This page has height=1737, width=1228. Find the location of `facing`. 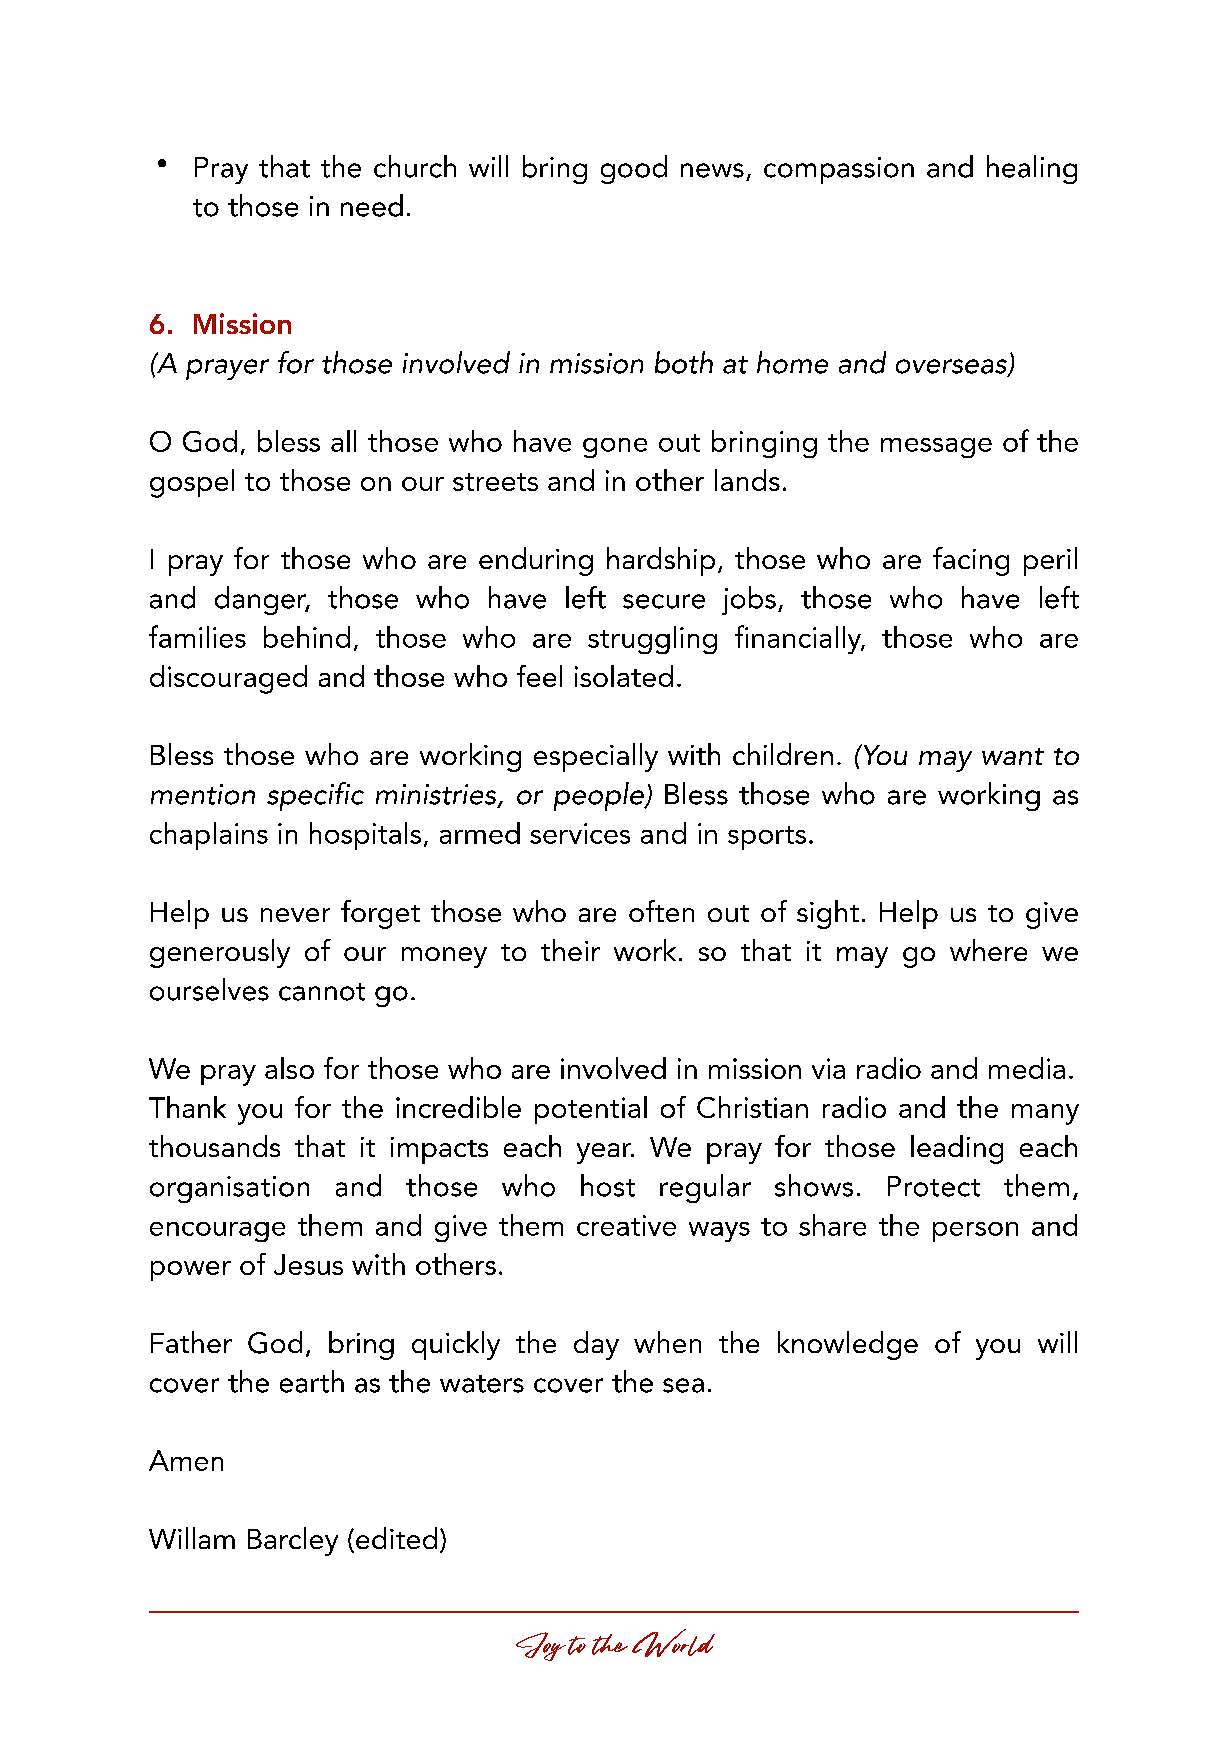

facing is located at coordinates (971, 561).
